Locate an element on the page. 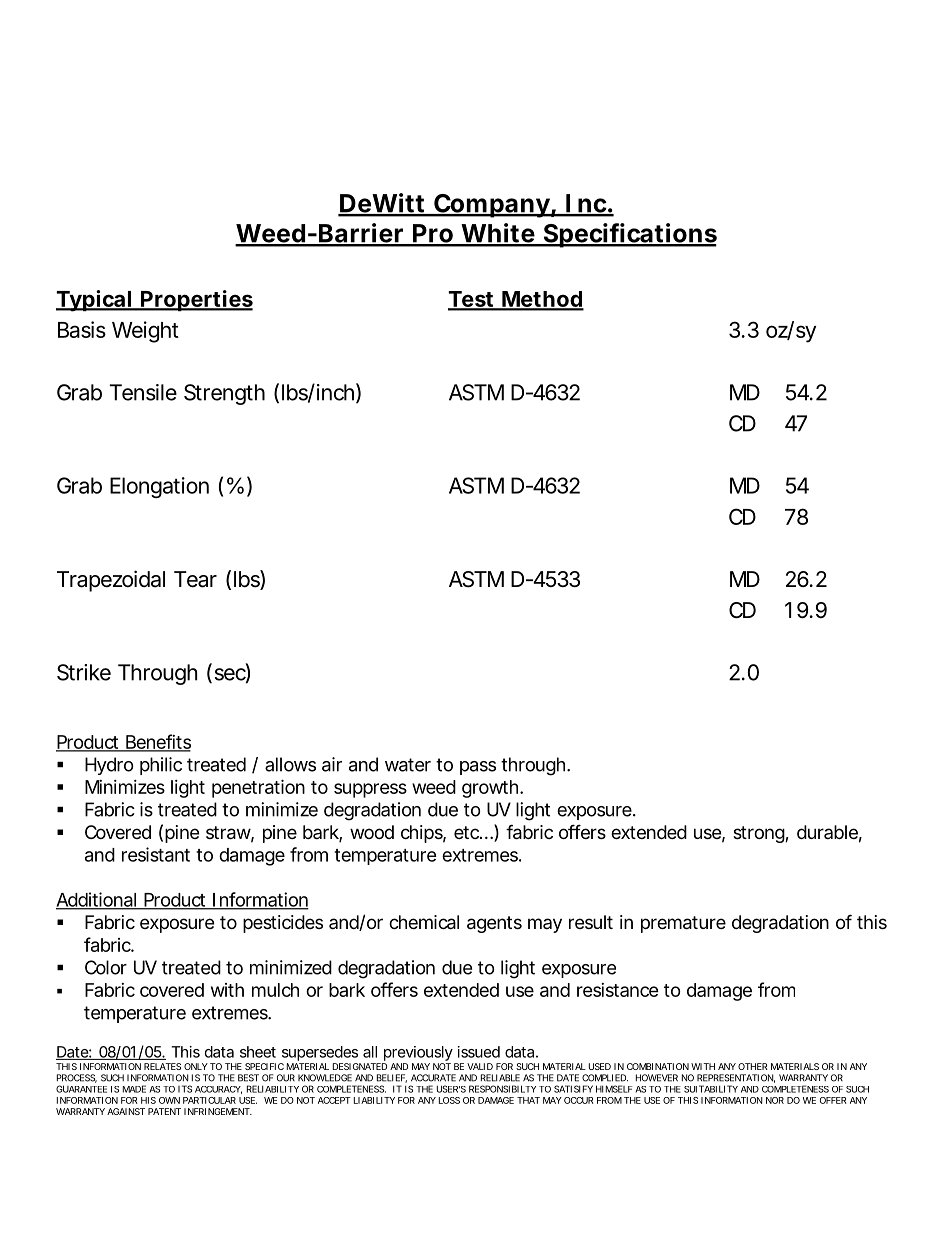 The height and width of the document is (1233, 952). resistant is located at coordinates (156, 854).
